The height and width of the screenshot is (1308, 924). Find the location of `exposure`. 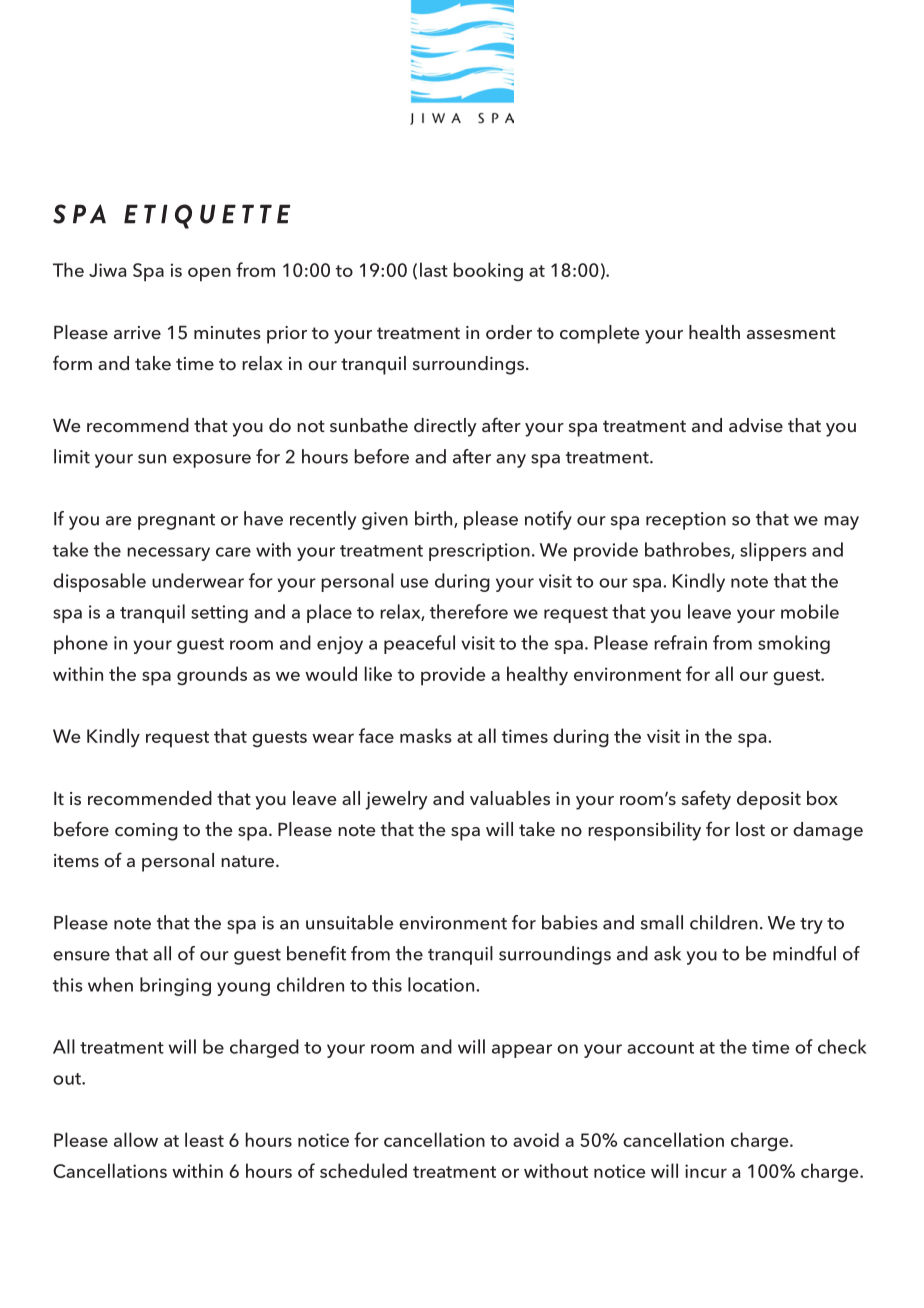

exposure is located at coordinates (212, 461).
